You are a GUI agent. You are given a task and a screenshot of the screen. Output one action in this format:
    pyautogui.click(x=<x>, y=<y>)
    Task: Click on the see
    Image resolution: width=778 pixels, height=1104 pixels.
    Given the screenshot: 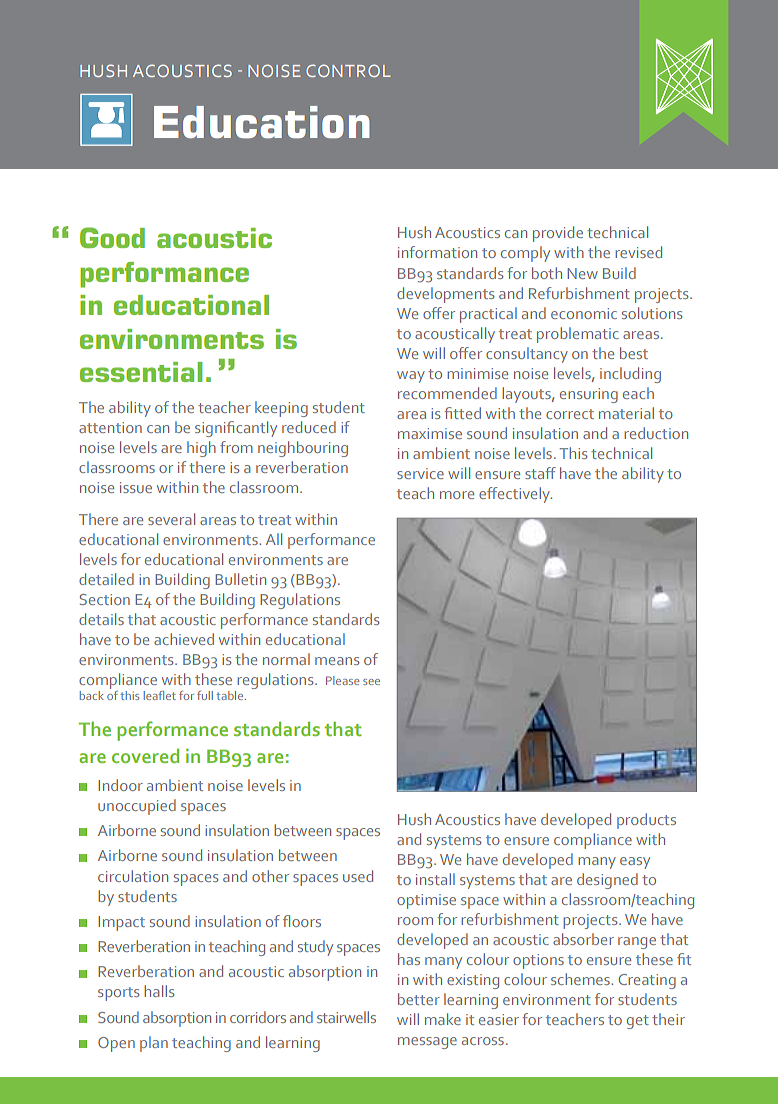 What is the action you would take?
    pyautogui.click(x=371, y=682)
